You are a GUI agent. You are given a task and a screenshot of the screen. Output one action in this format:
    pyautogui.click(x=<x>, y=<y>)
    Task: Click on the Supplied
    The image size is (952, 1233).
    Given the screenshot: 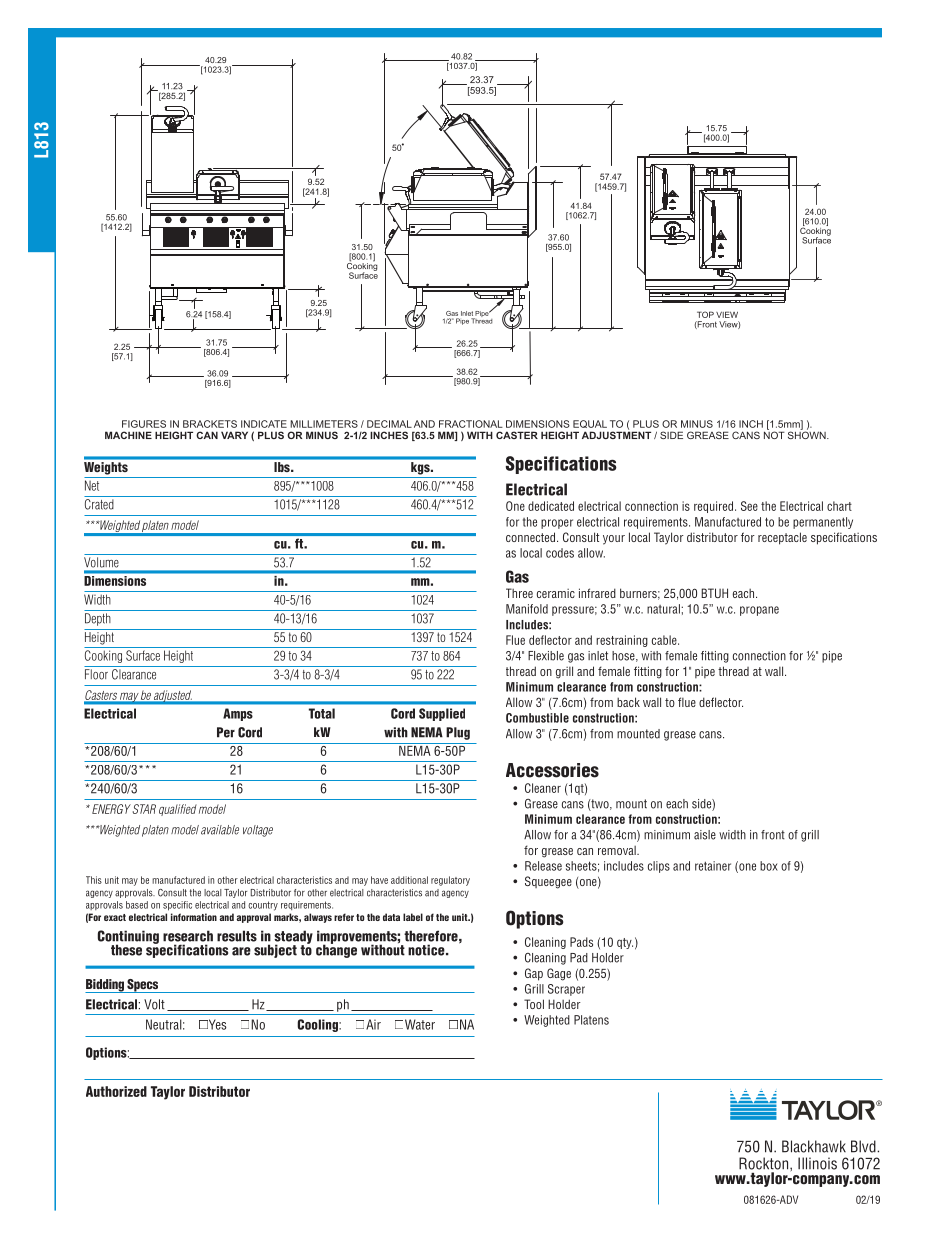 What is the action you would take?
    pyautogui.click(x=442, y=714)
